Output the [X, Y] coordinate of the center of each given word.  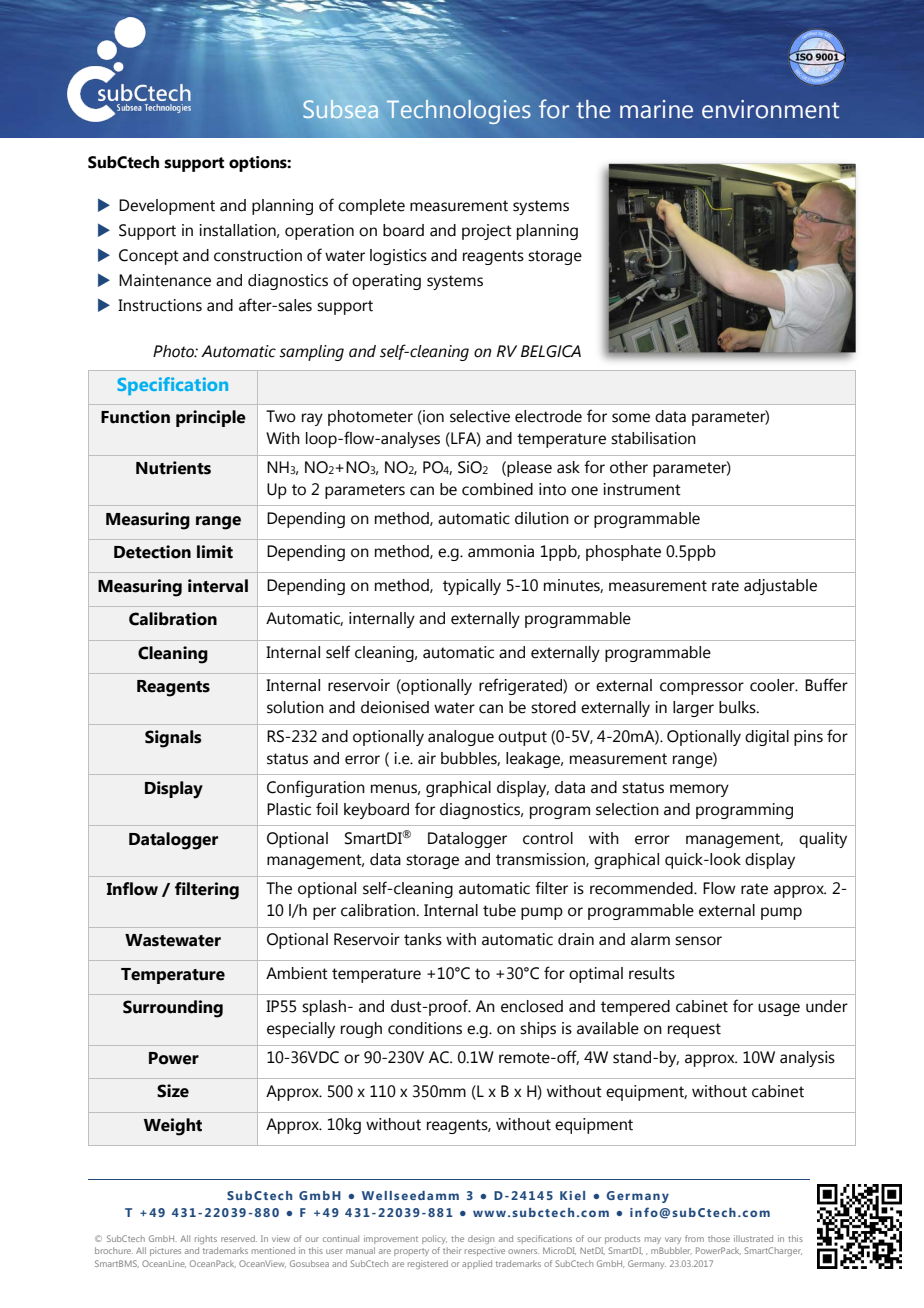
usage [779, 1009]
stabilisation [653, 438]
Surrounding [173, 1009]
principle [211, 418]
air [427, 758]
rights [206, 1239]
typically [472, 587]
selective [480, 416]
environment [770, 109]
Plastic [289, 809]
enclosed [532, 1006]
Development [167, 207]
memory [699, 790]
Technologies [458, 112]
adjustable [780, 587]
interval [218, 586]
